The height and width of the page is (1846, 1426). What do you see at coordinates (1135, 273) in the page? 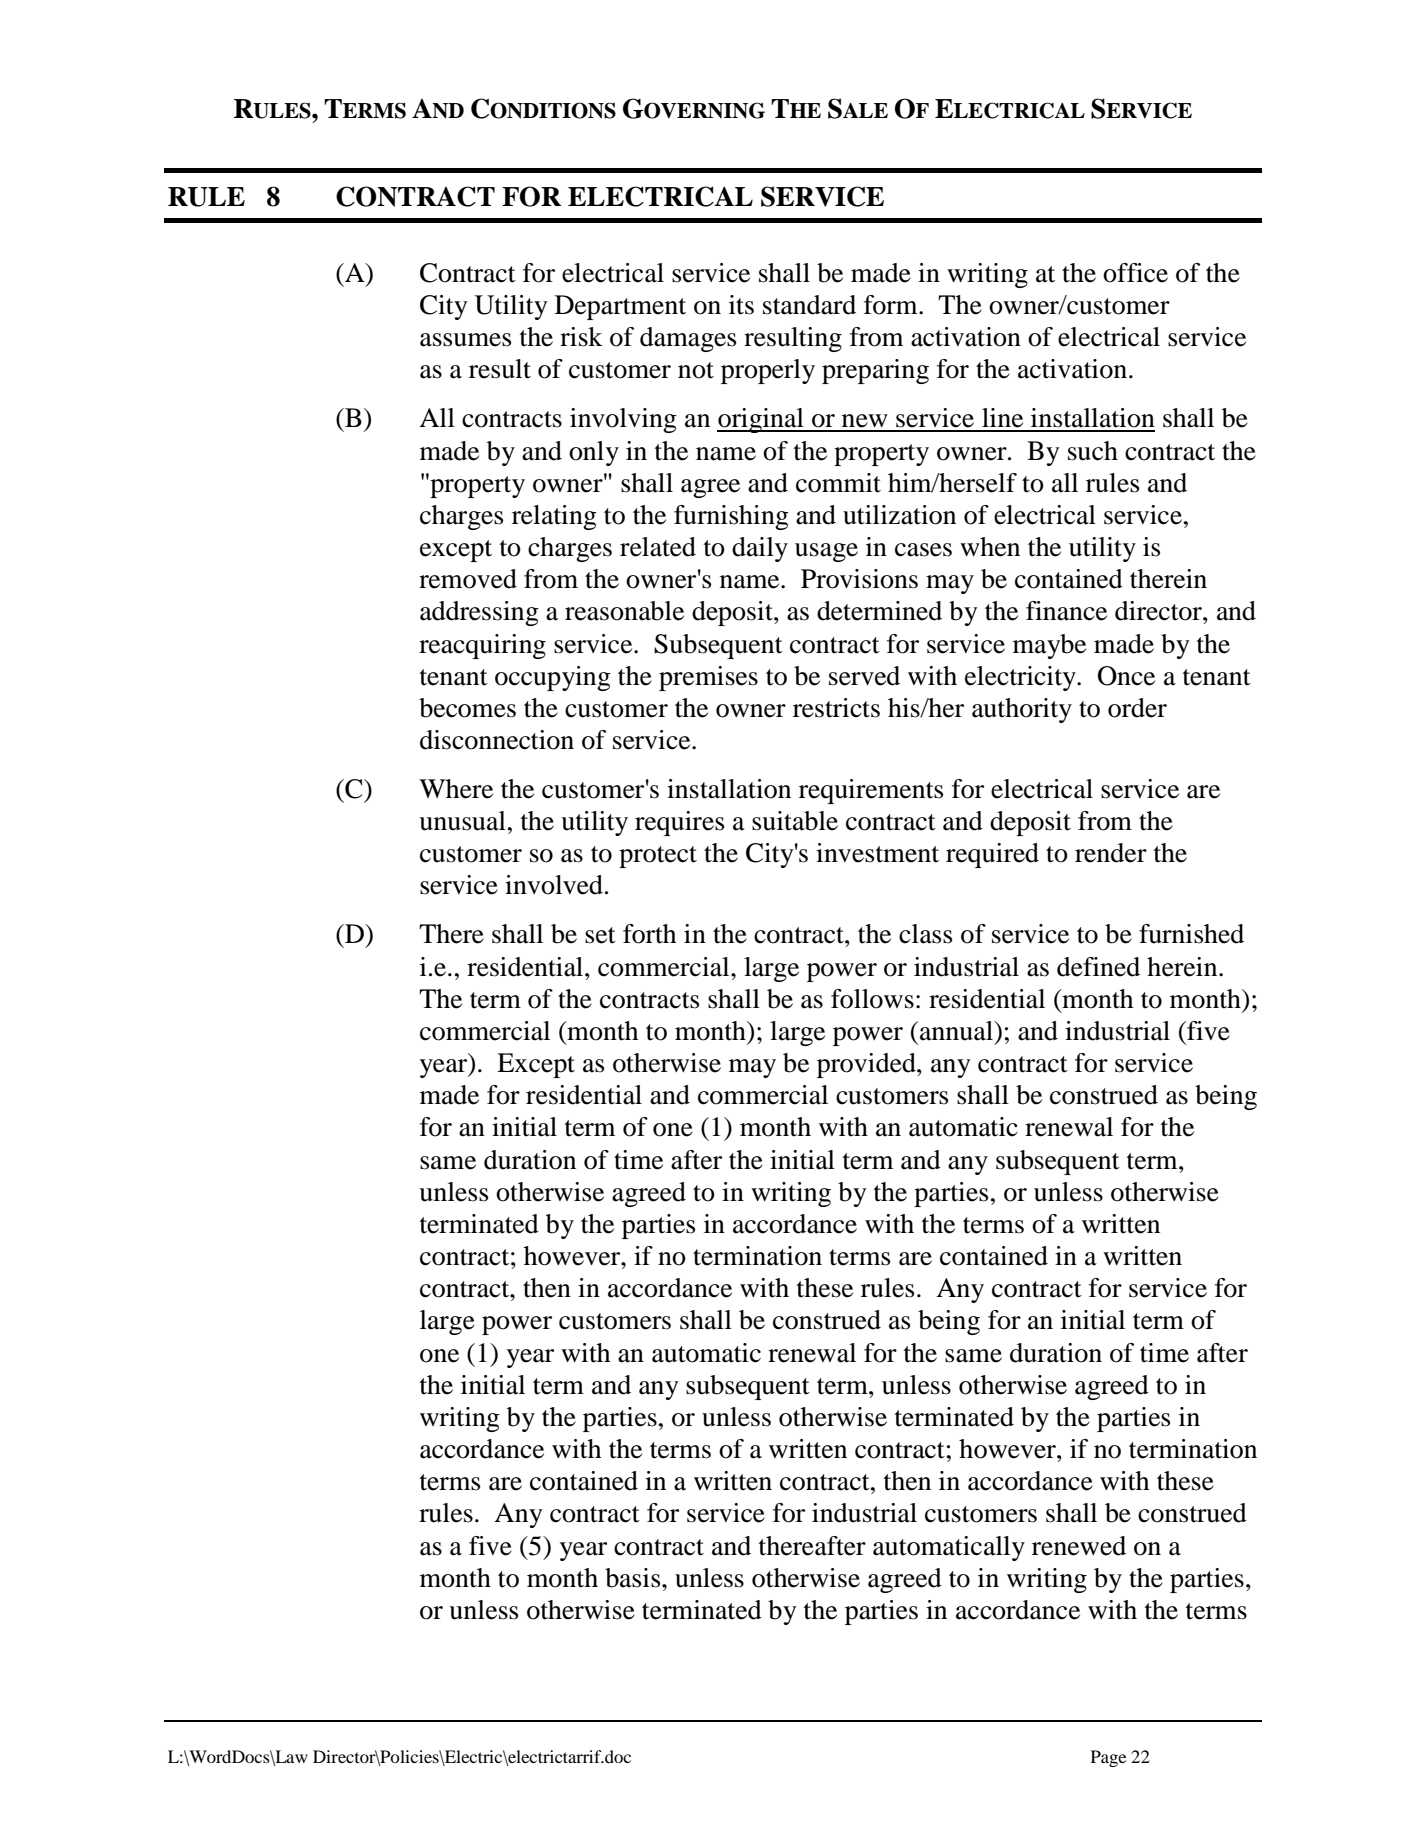
I see `office` at bounding box center [1135, 273].
